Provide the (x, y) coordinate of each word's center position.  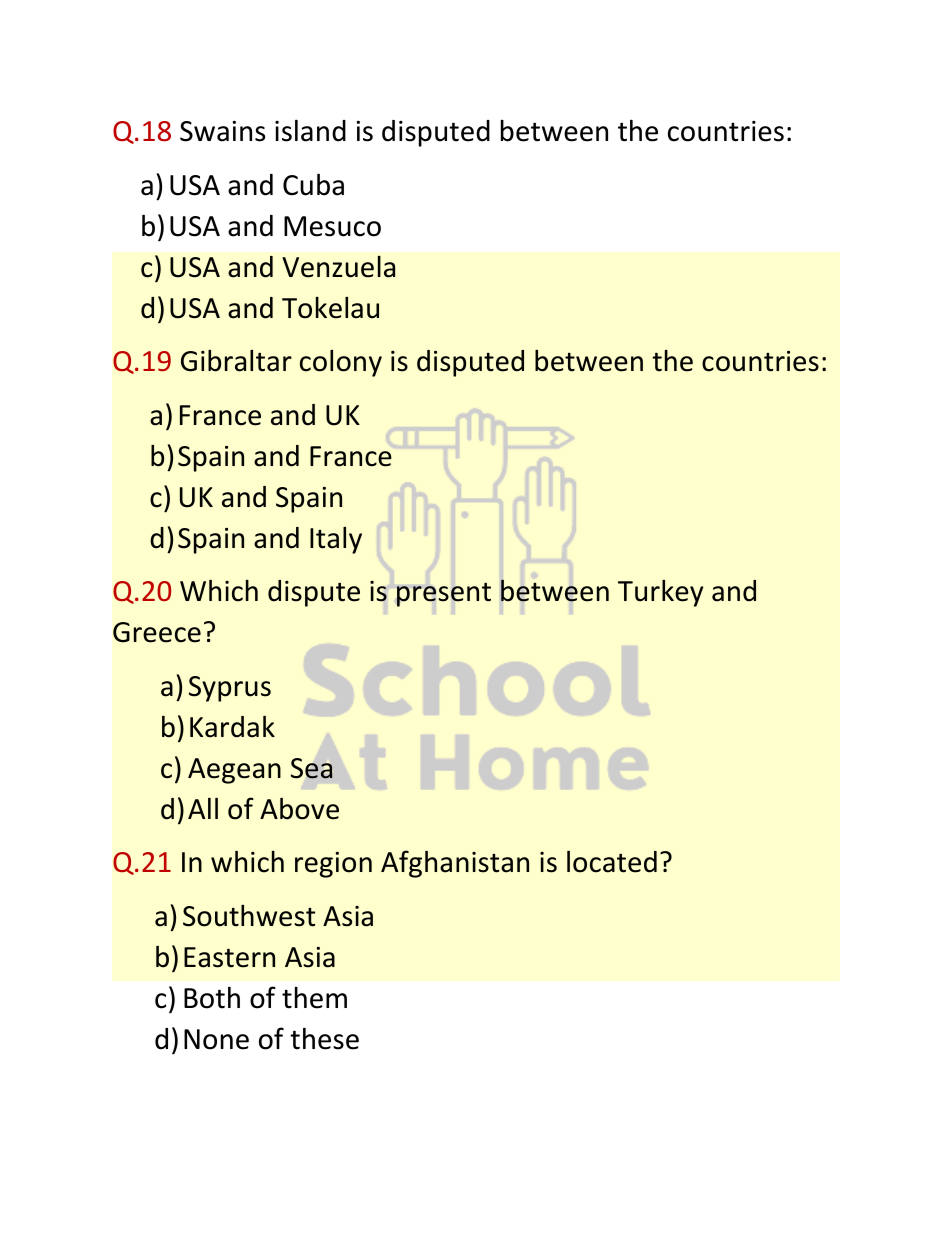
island (310, 130)
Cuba (313, 184)
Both (212, 997)
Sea (311, 768)
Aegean (234, 771)
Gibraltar (236, 361)
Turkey (660, 593)
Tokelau (330, 308)
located (612, 861)
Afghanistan (455, 864)
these (324, 1038)
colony (341, 363)
